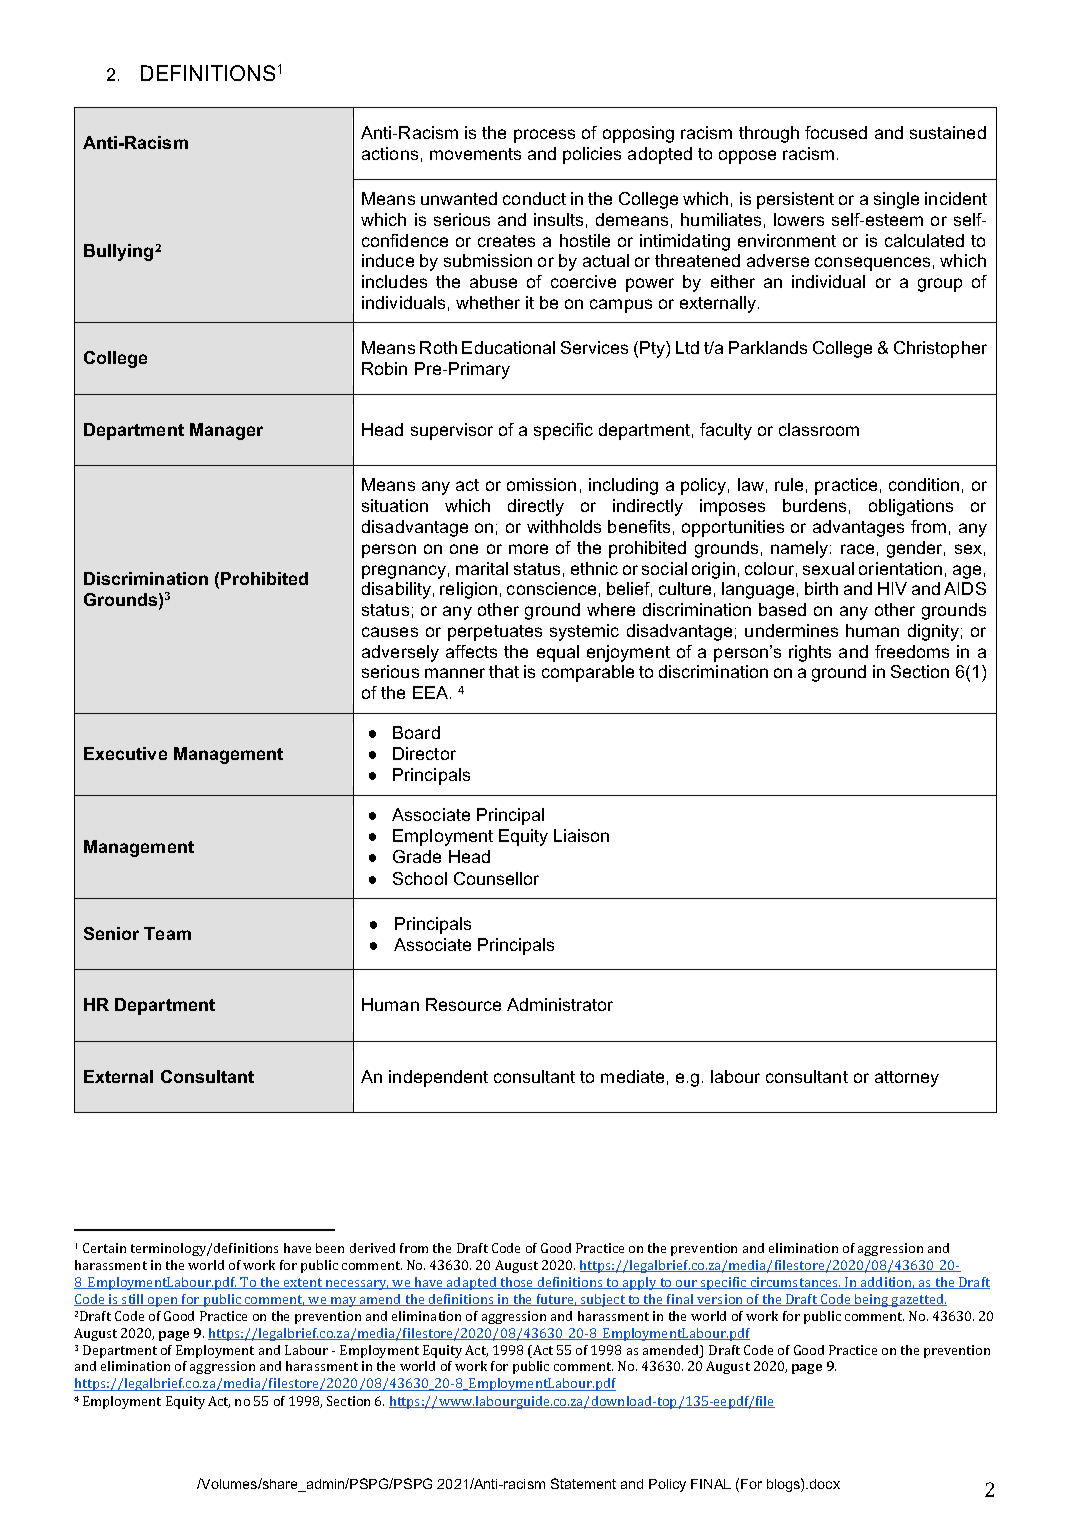  I want to click on Statement, so click(583, 1483).
